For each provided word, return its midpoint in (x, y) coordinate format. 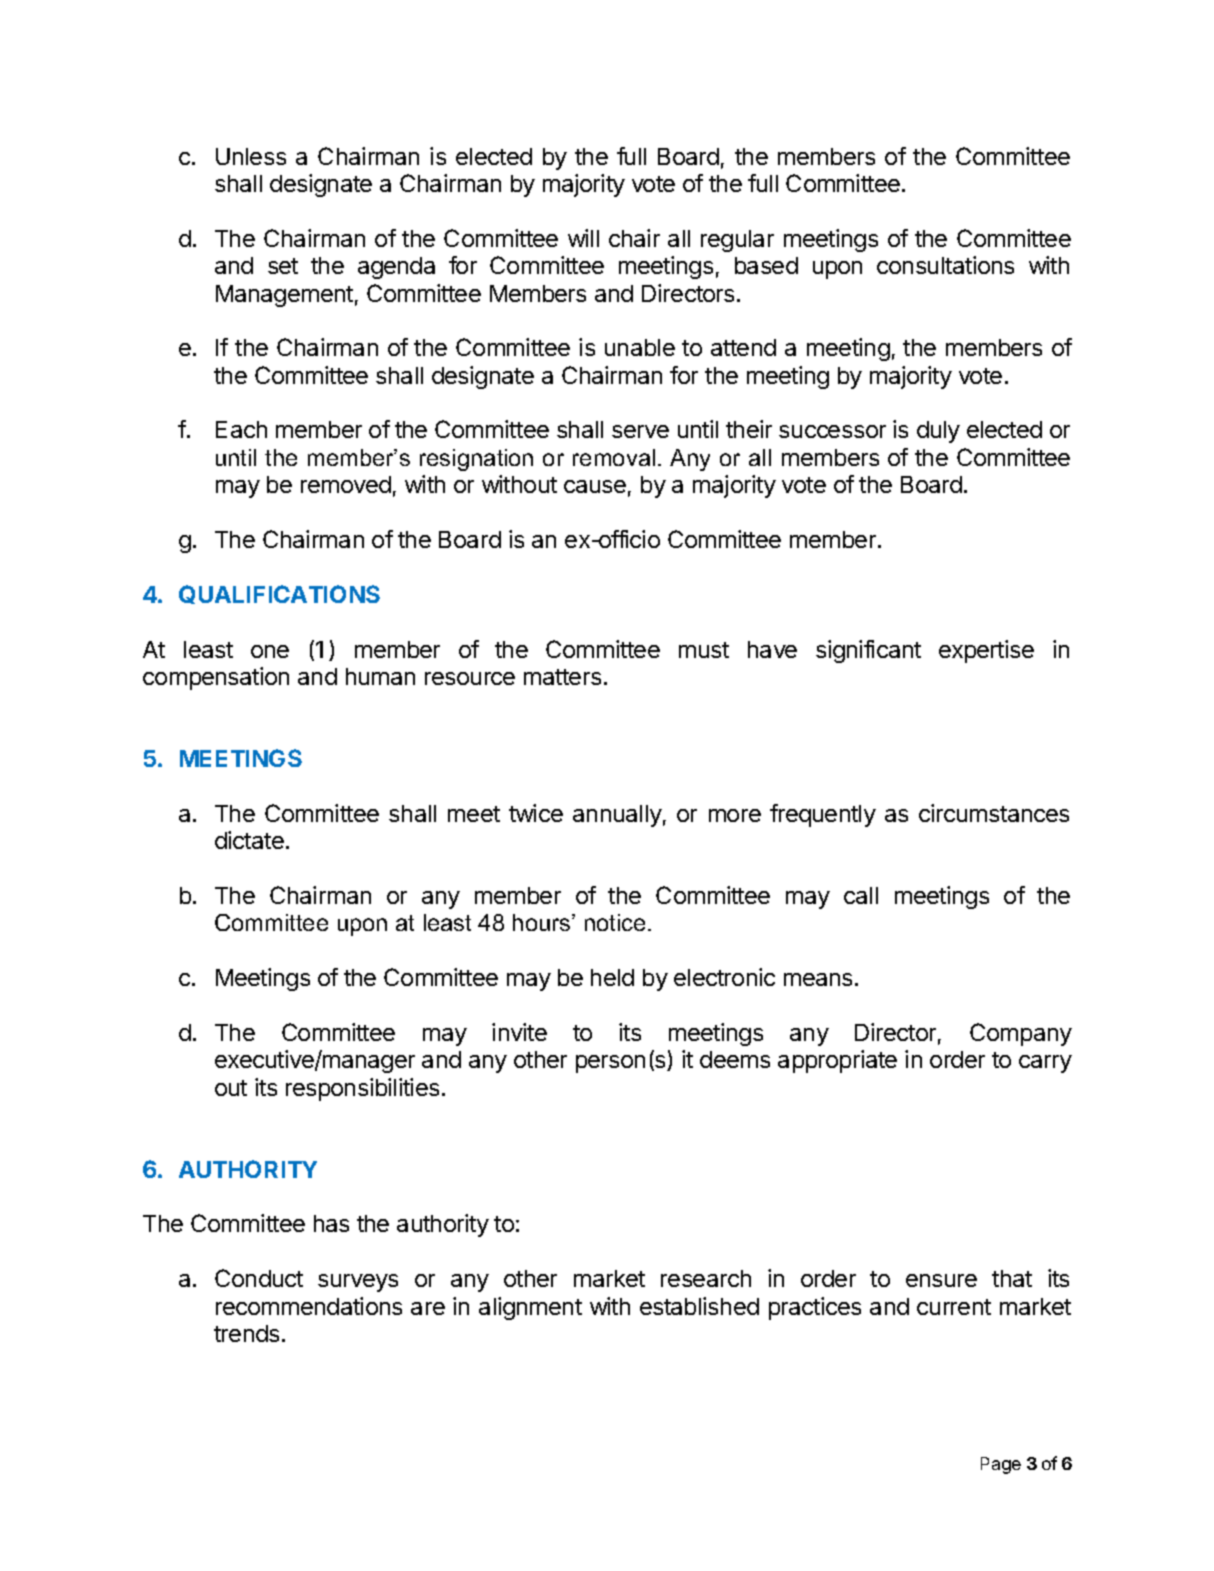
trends (246, 1333)
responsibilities (362, 1089)
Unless (251, 156)
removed (346, 484)
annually (617, 816)
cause (595, 486)
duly (938, 432)
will (583, 238)
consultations (945, 265)
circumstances (994, 813)
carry (1045, 1064)
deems (735, 1059)
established (699, 1306)
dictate (249, 840)
